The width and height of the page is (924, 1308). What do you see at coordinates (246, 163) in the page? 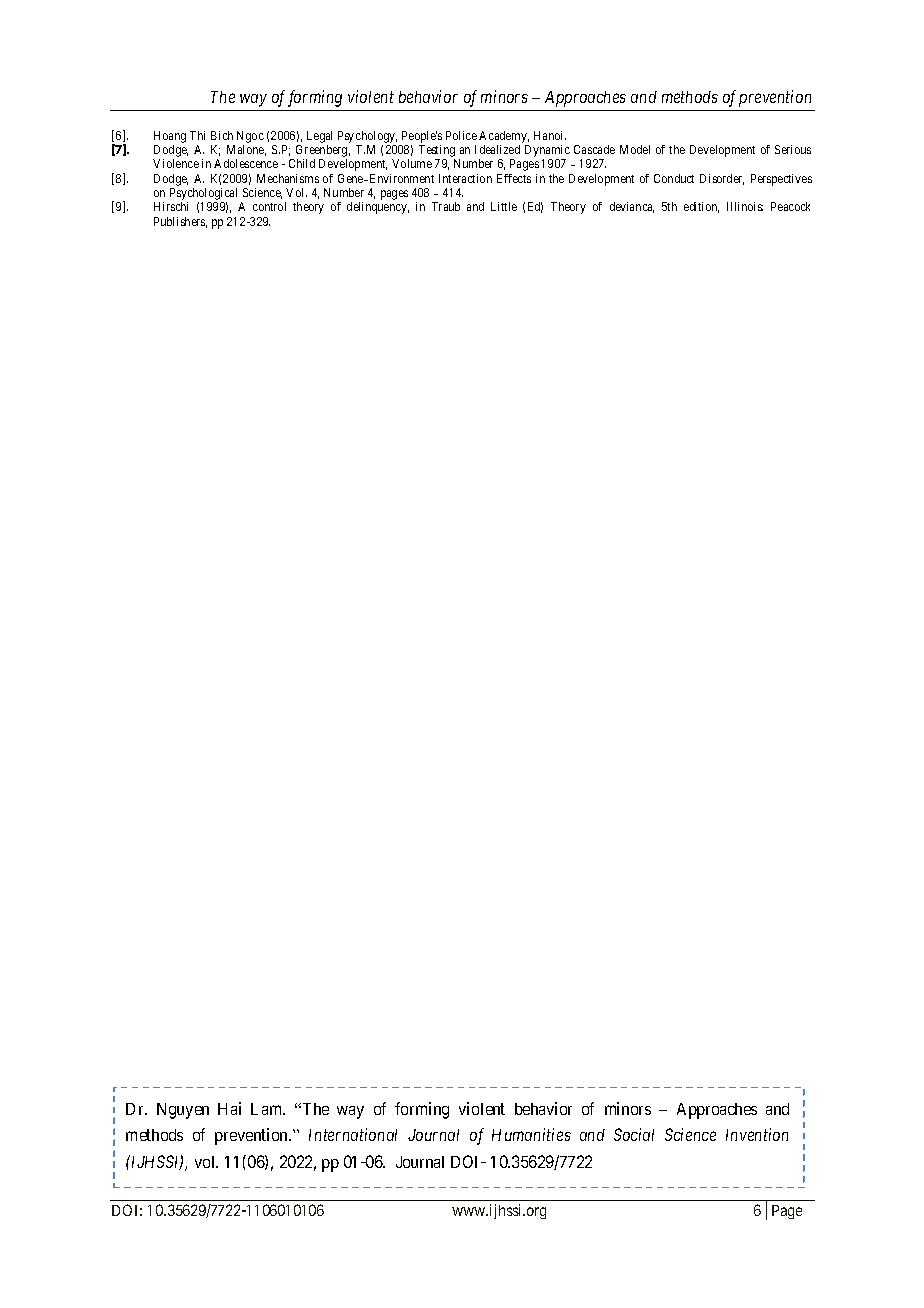
I see `Adolescence` at bounding box center [246, 163].
